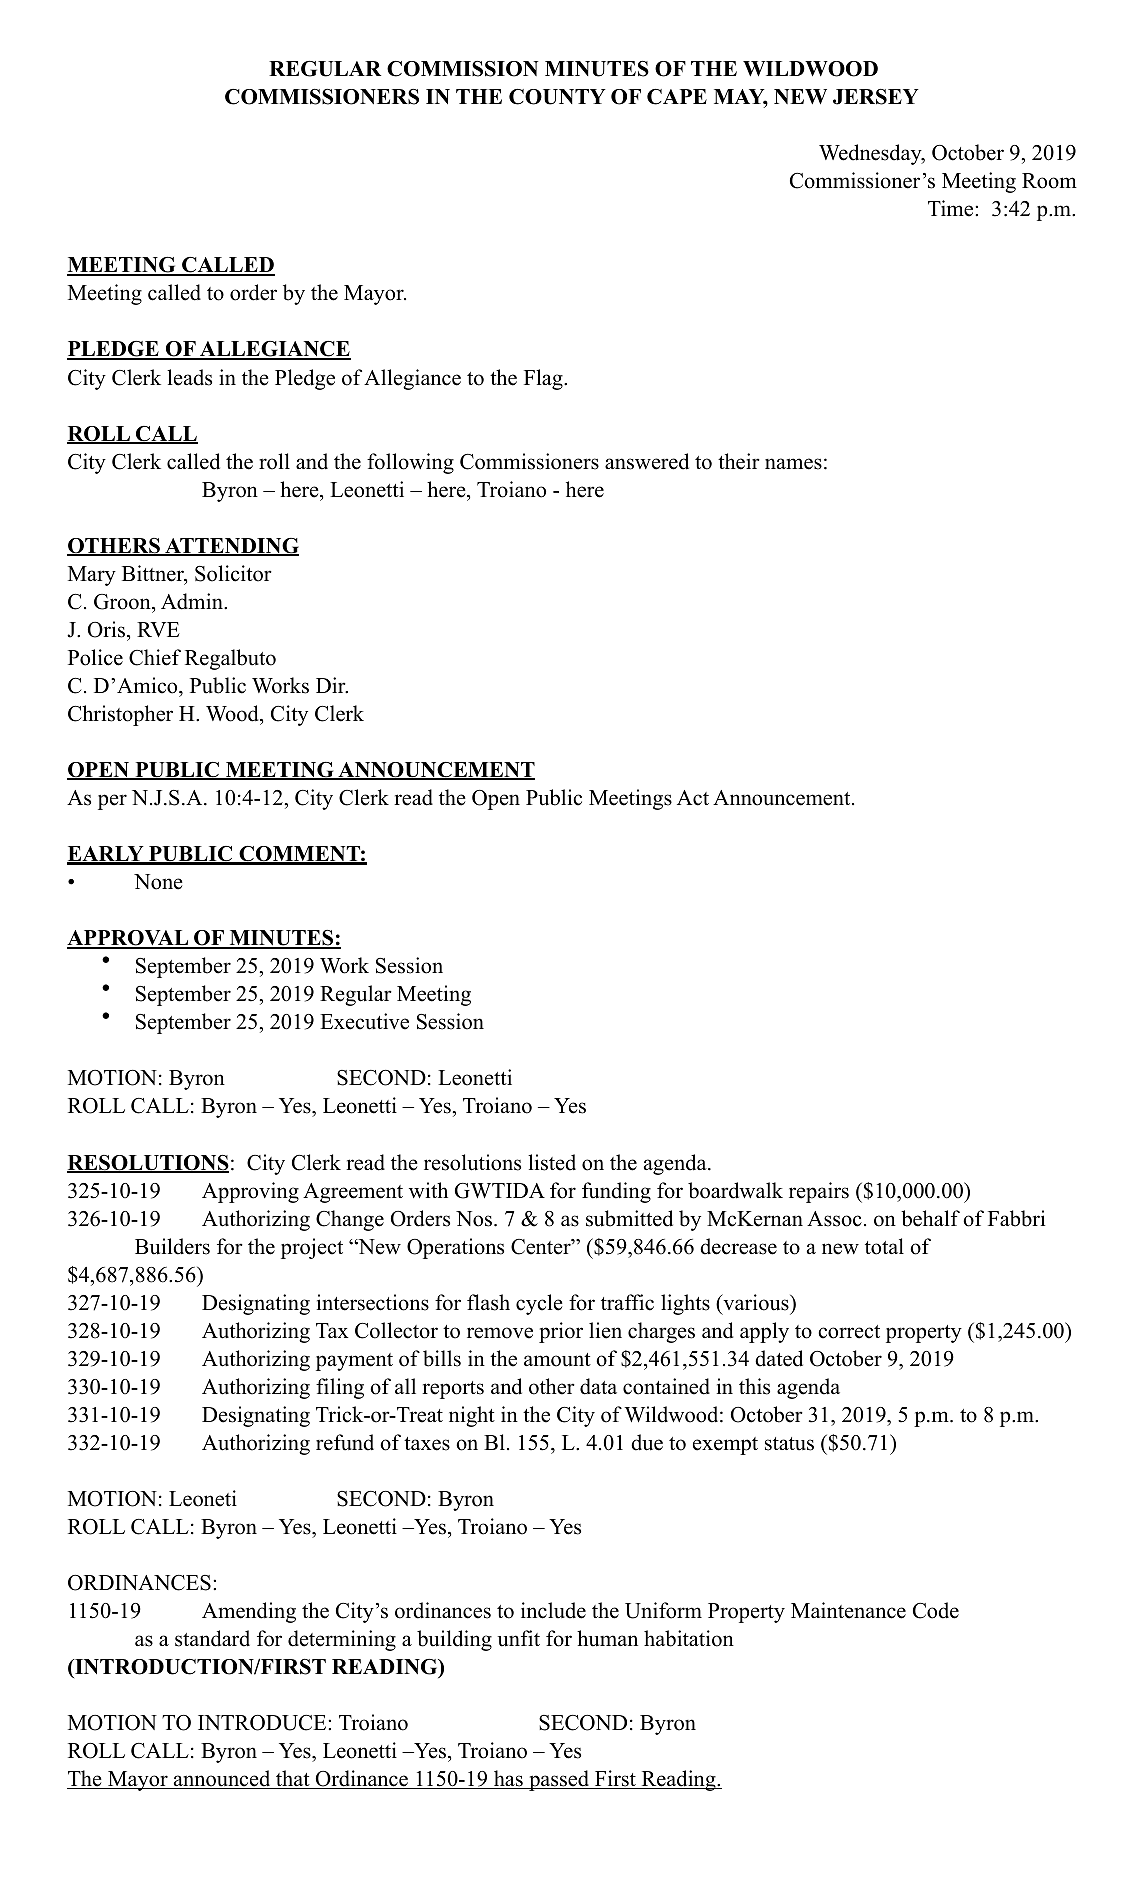 The height and width of the document is (1884, 1144). What do you see at coordinates (263, 1723) in the document?
I see `INTRODUCE` at bounding box center [263, 1723].
